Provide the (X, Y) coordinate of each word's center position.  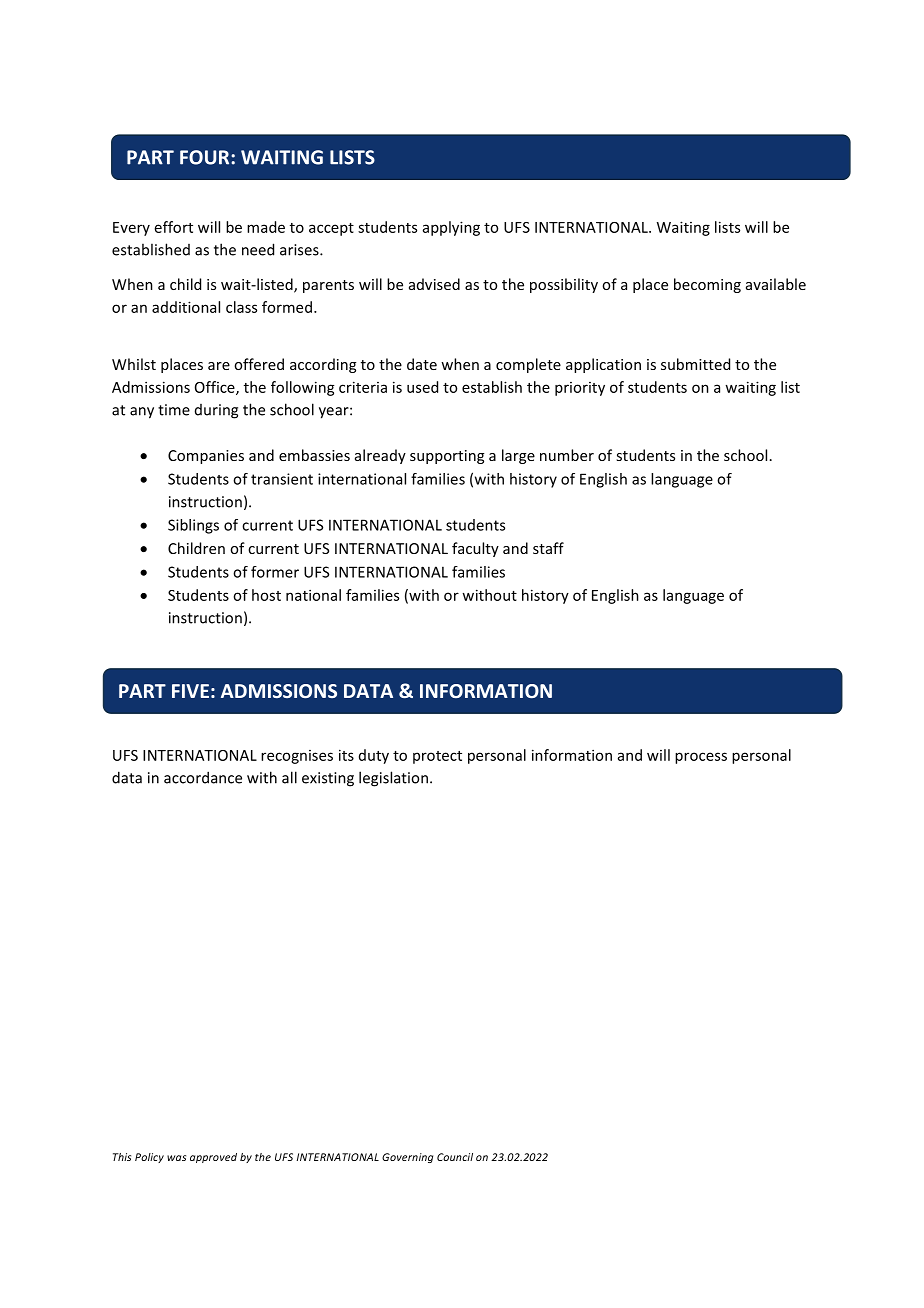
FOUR (206, 157)
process (701, 758)
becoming (707, 285)
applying (451, 228)
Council (455, 1157)
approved (213, 1158)
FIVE (190, 691)
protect (437, 757)
